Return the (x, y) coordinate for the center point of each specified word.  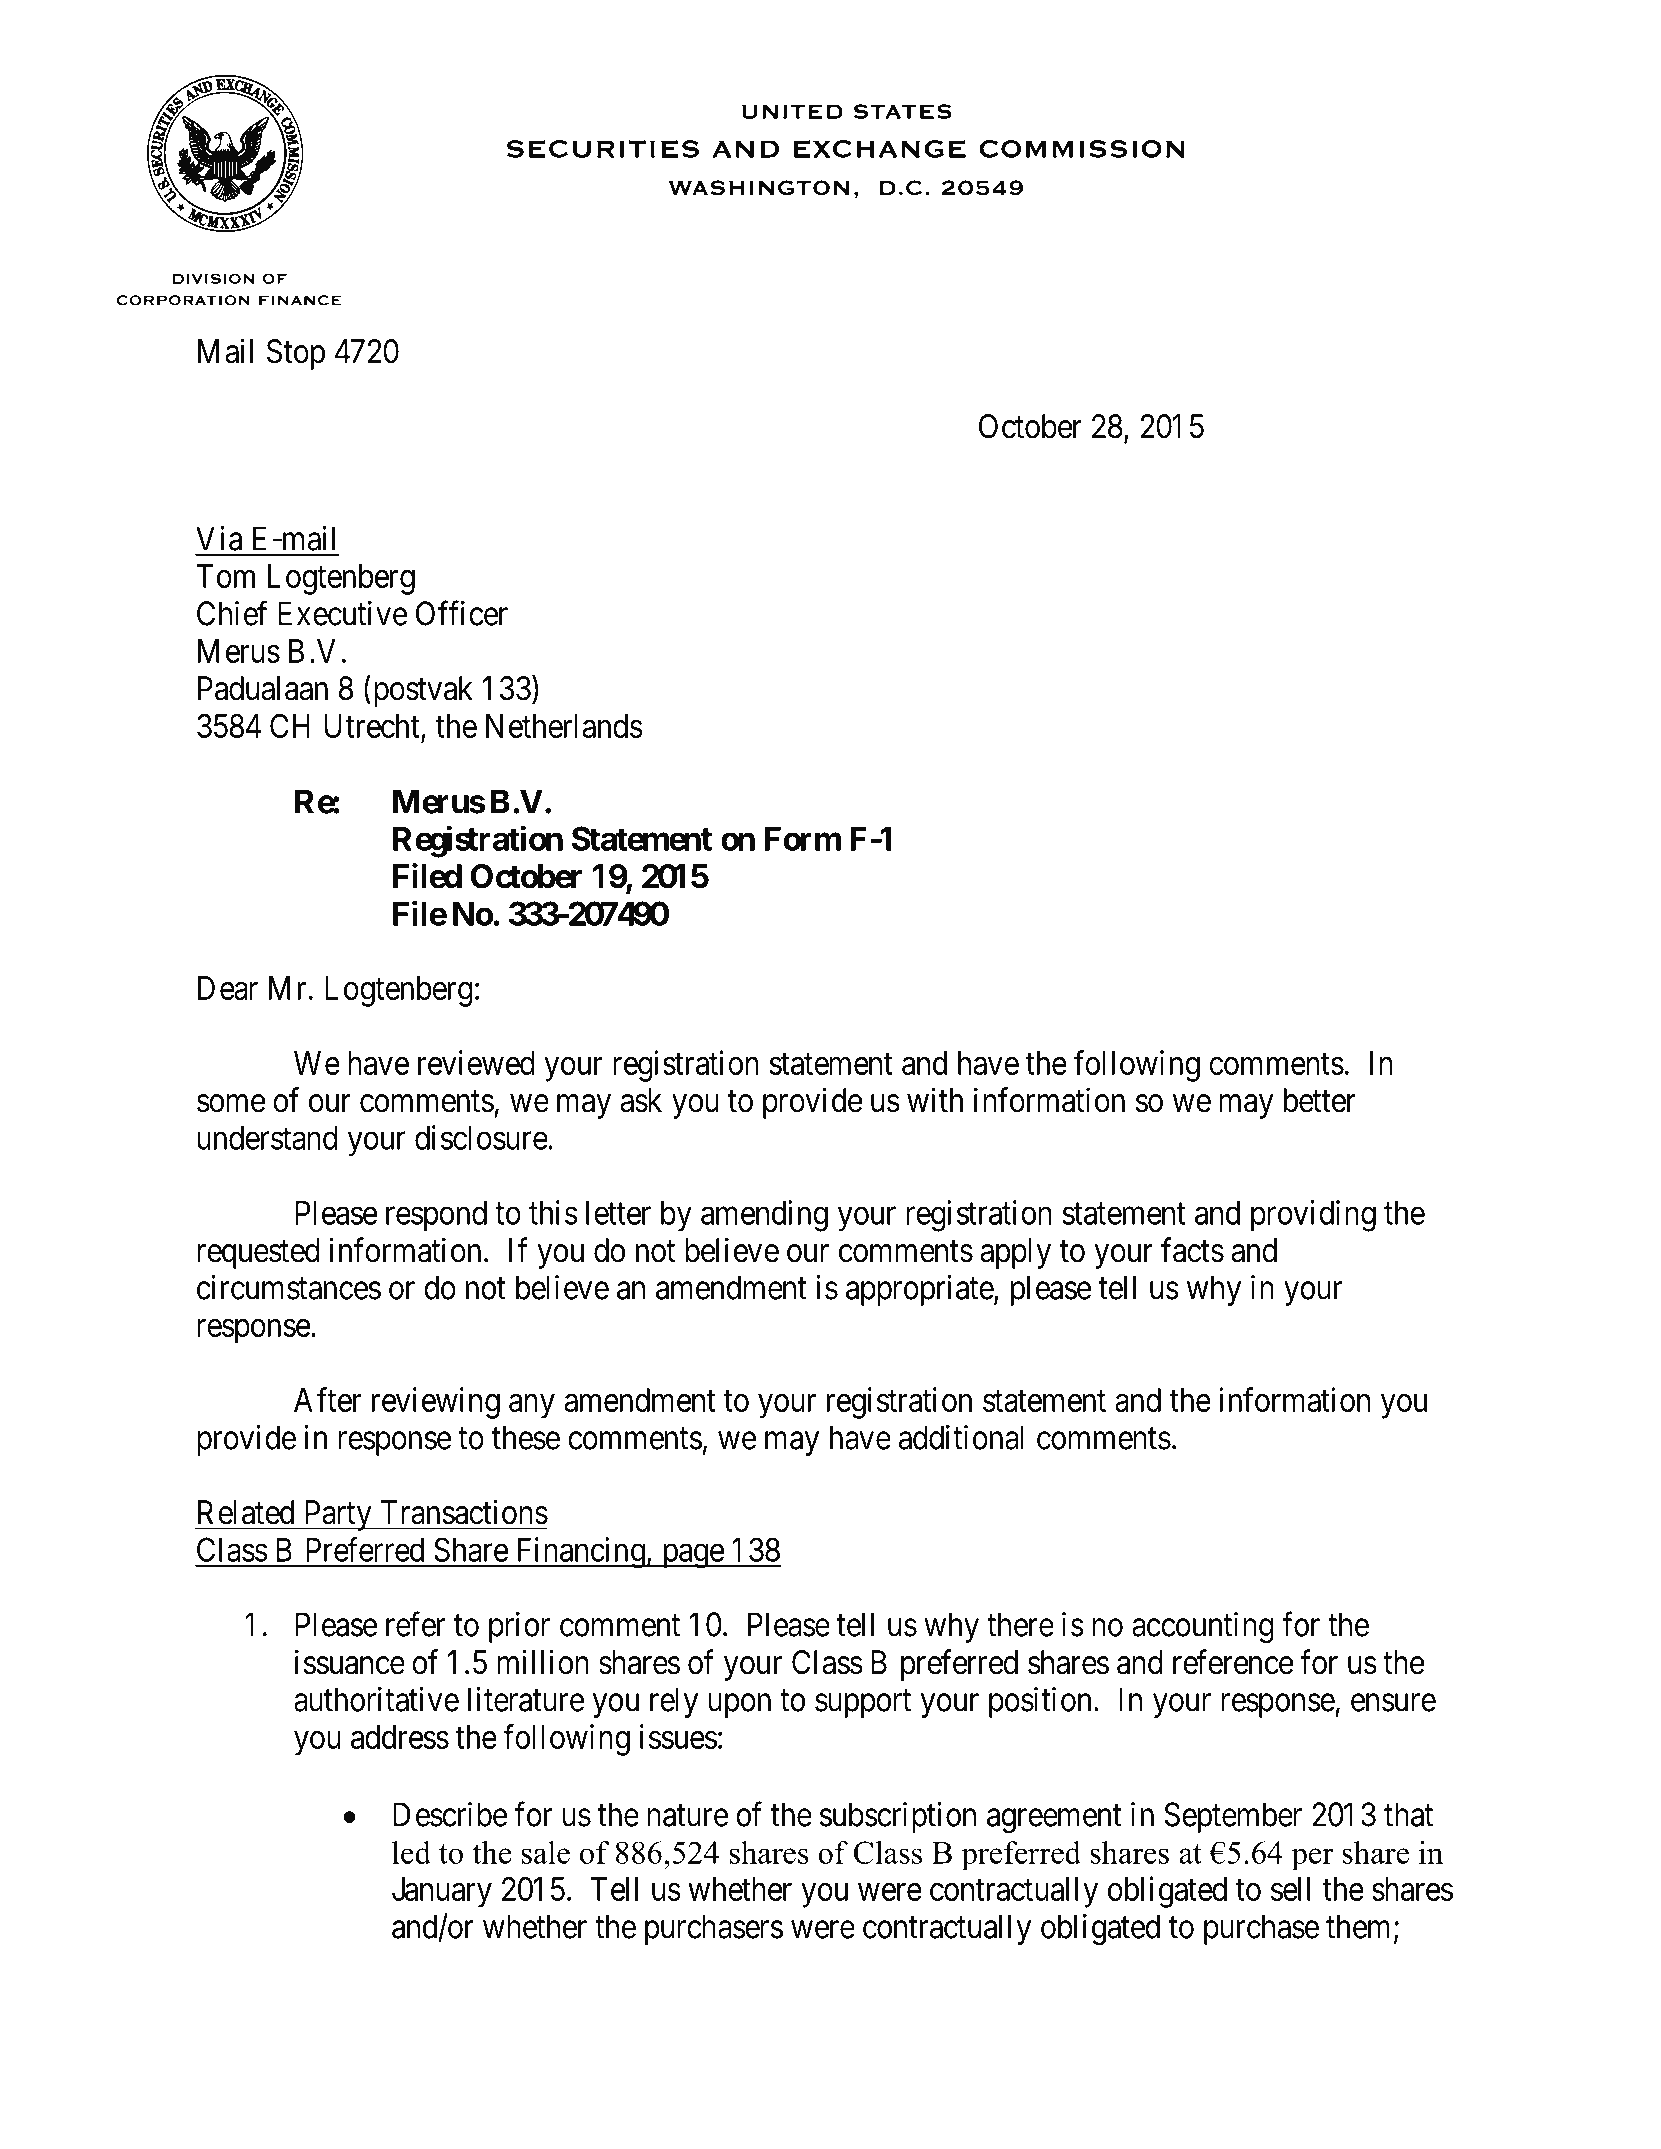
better (1320, 1100)
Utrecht (373, 727)
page (692, 1556)
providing (1313, 1216)
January (442, 1892)
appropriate (920, 1290)
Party (337, 1515)
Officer (462, 613)
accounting (1203, 1628)
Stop (296, 354)
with (935, 1099)
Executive (343, 613)
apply (1016, 1253)
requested (258, 1253)
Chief (232, 613)
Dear (228, 988)
